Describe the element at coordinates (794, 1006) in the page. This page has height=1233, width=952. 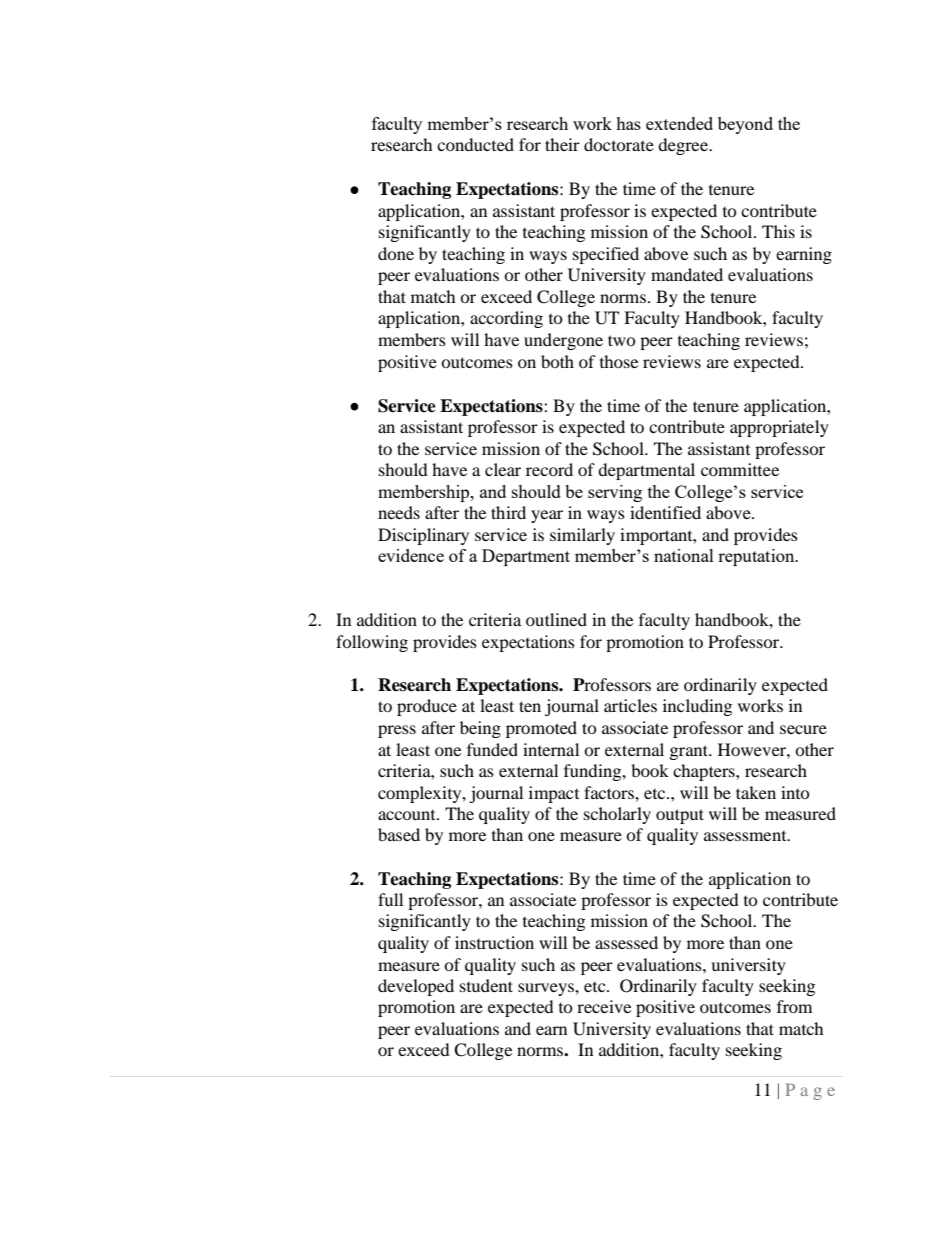
I see `from` at that location.
